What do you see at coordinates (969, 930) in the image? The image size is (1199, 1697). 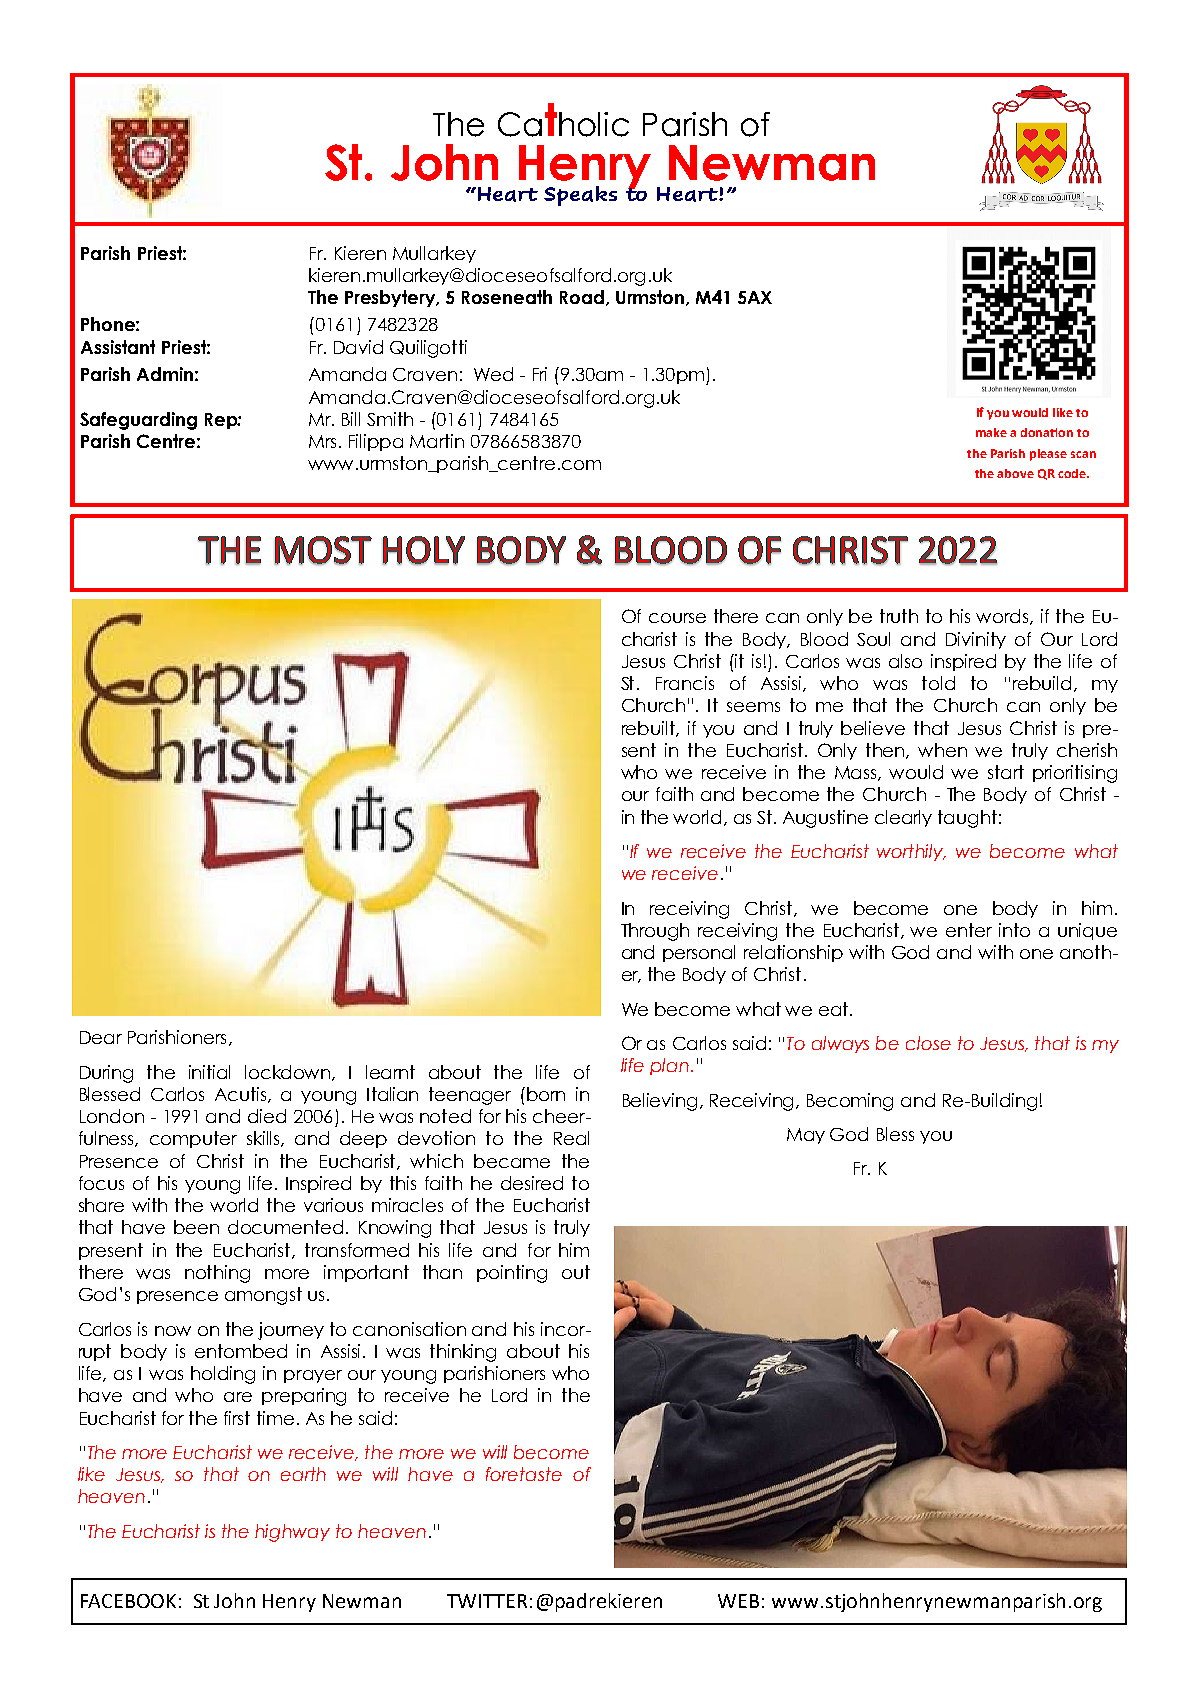 I see `enter` at bounding box center [969, 930].
